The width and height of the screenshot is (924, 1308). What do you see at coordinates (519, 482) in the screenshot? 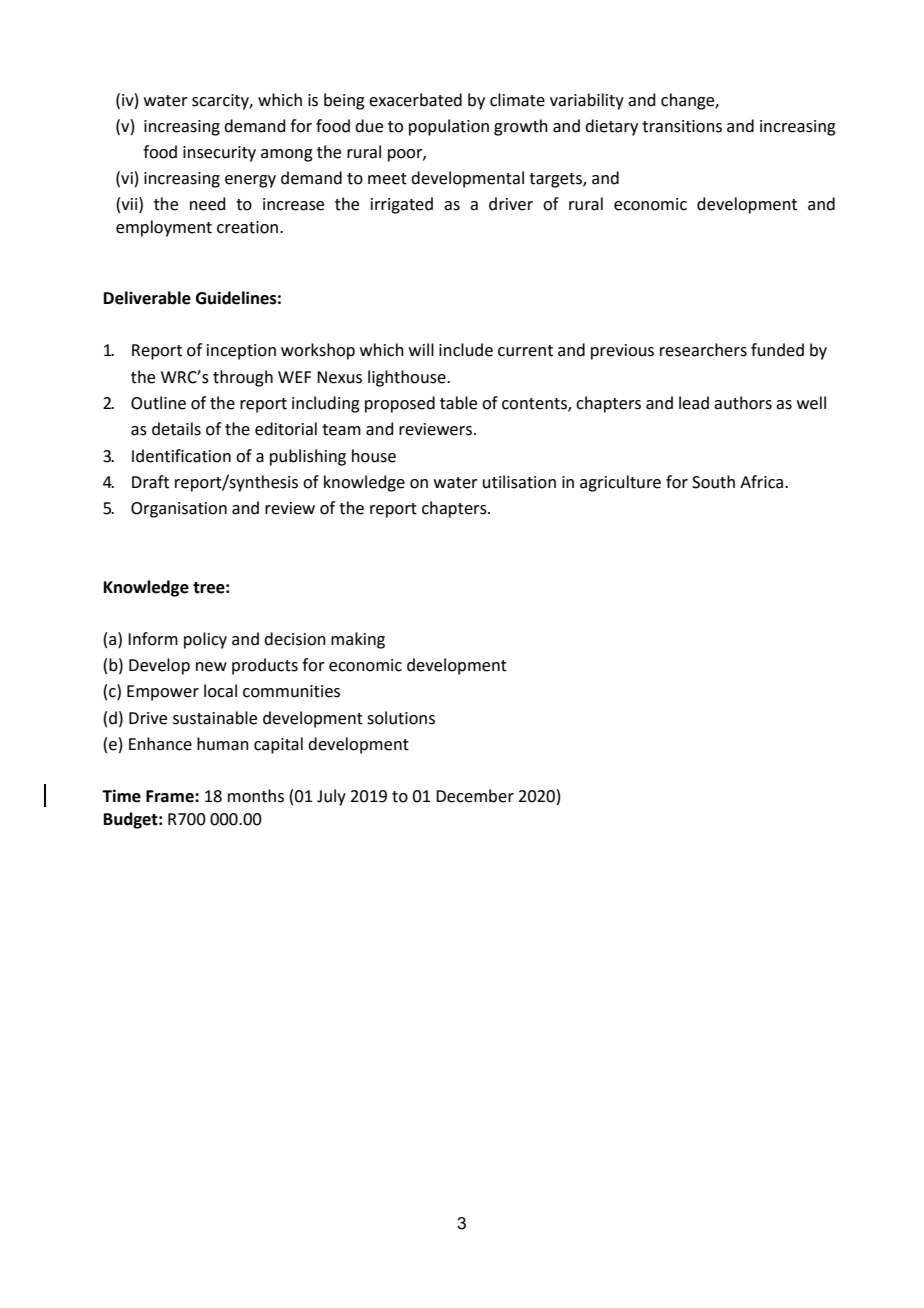
I see `utilisation` at bounding box center [519, 482].
